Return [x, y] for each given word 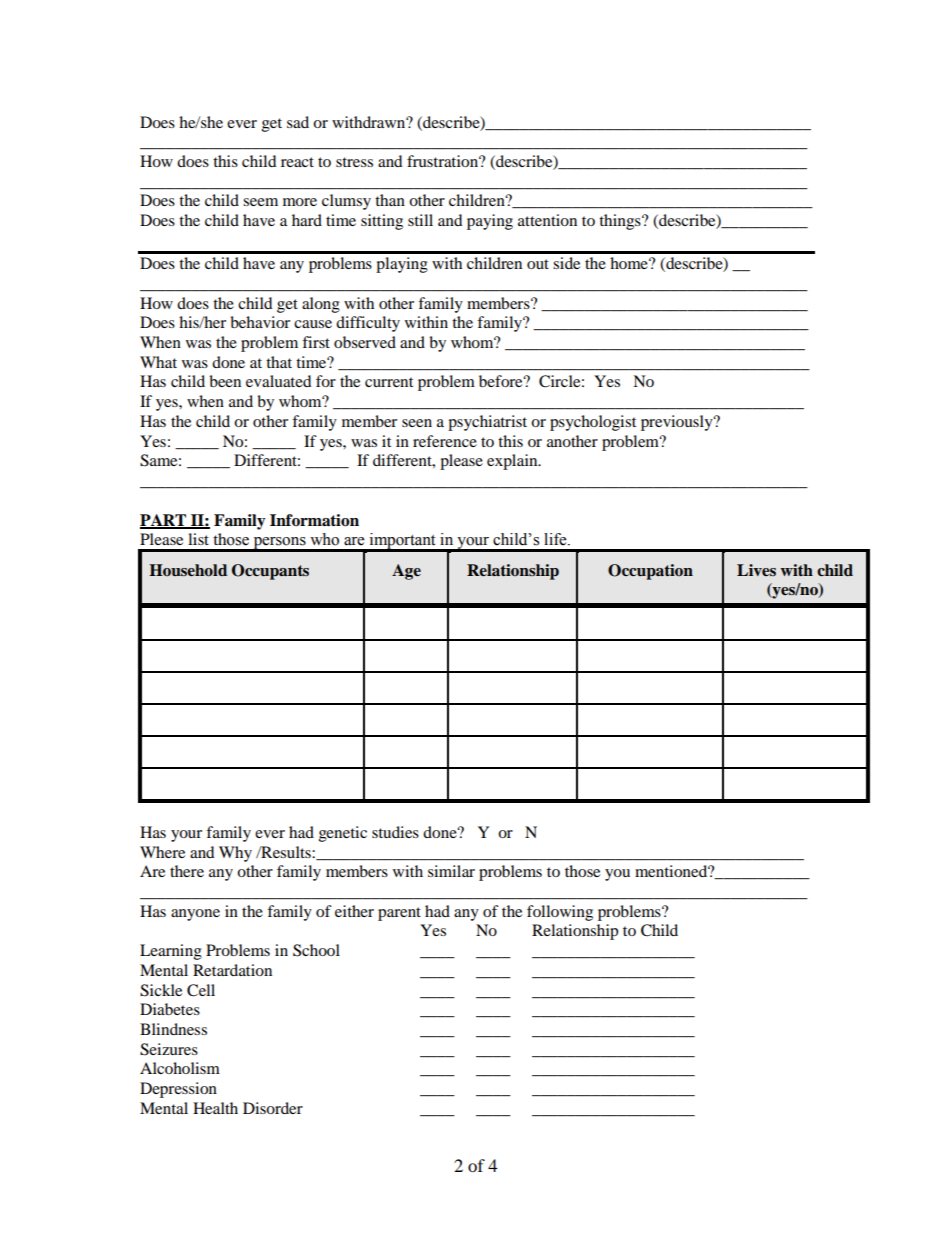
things [621, 222]
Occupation [650, 572]
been [225, 381]
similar [451, 871]
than [390, 200]
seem [260, 202]
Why [235, 854]
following [560, 913]
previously [678, 423]
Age [406, 572]
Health [215, 1108]
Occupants [270, 572]
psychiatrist [487, 423]
